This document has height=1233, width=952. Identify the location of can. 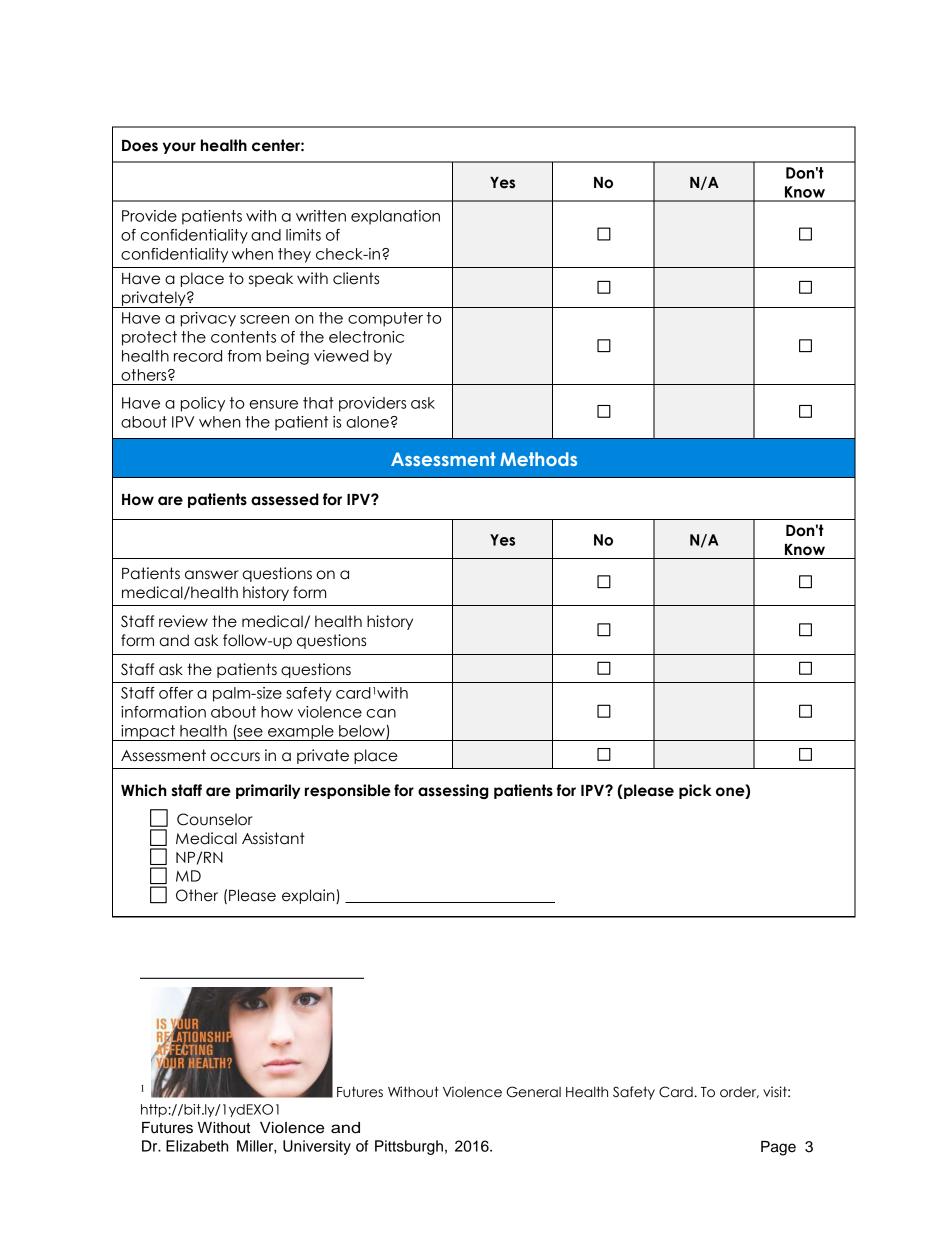
(381, 713).
